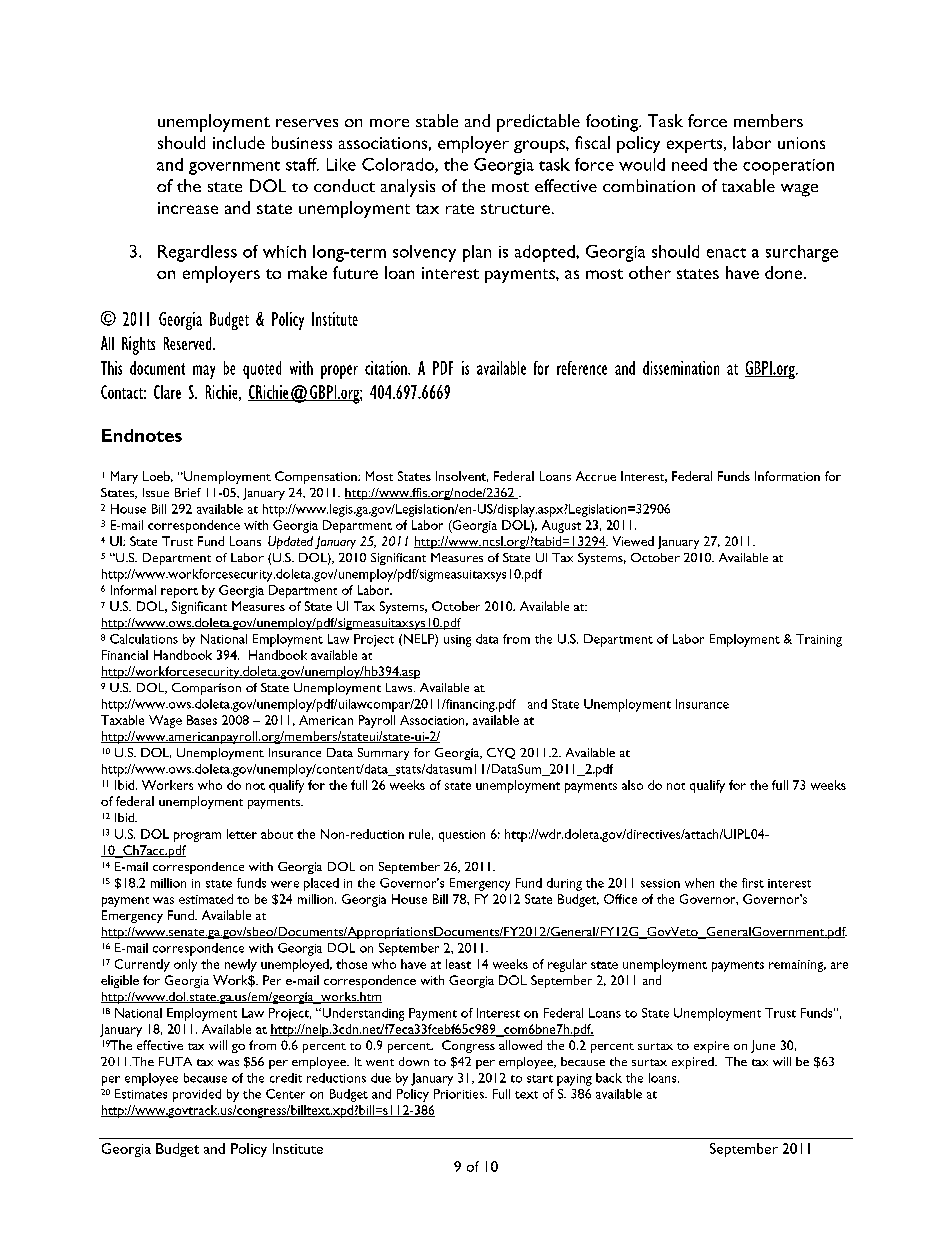  Describe the element at coordinates (437, 120) in the screenshot. I see `stable` at that location.
